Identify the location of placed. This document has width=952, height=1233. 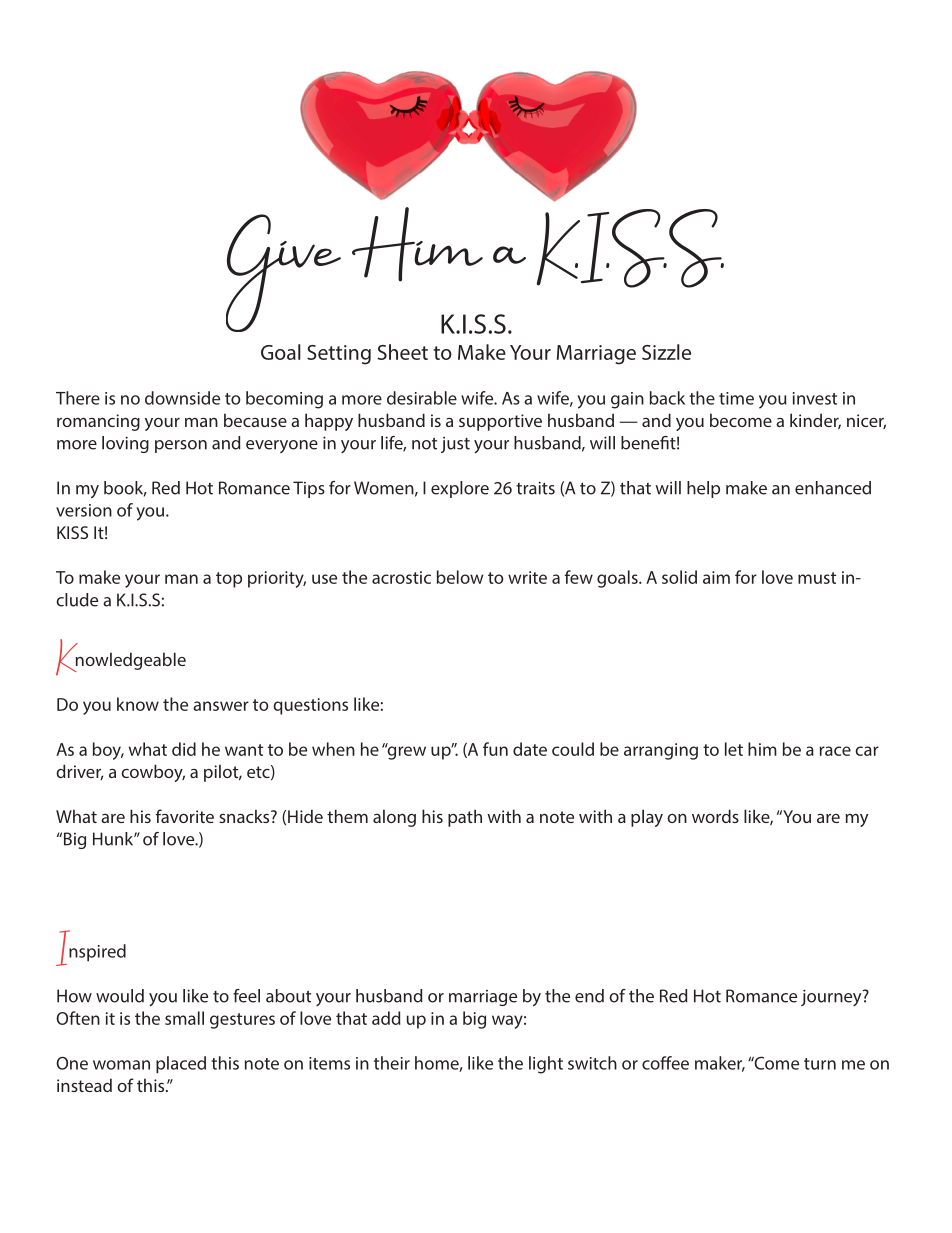
(181, 1064).
